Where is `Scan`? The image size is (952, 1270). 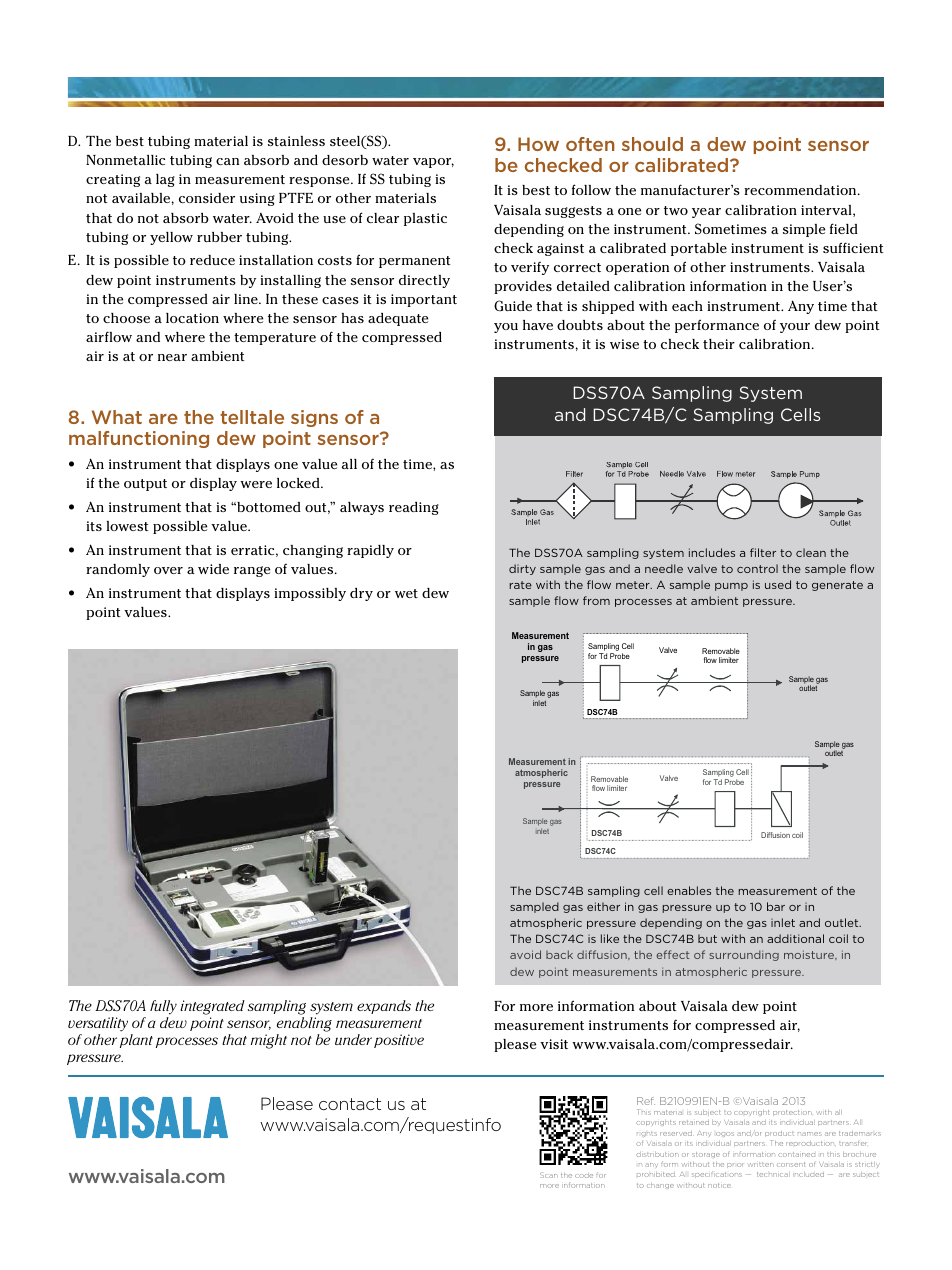 Scan is located at coordinates (549, 1175).
